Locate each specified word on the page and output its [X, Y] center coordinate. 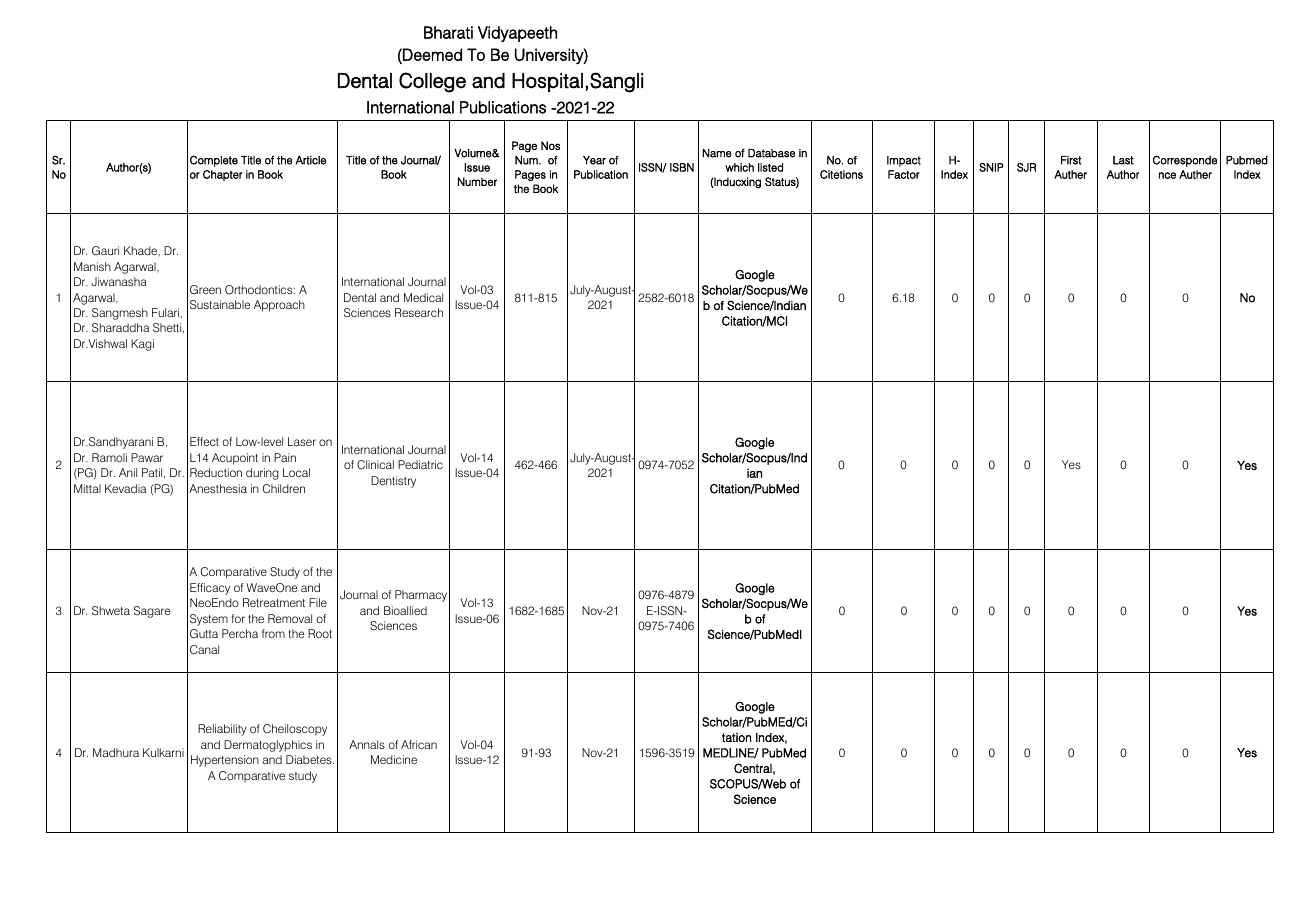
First [1071, 160]
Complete [214, 161]
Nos [550, 145]
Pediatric [420, 464]
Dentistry [393, 482]
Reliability [222, 730]
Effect [204, 441]
